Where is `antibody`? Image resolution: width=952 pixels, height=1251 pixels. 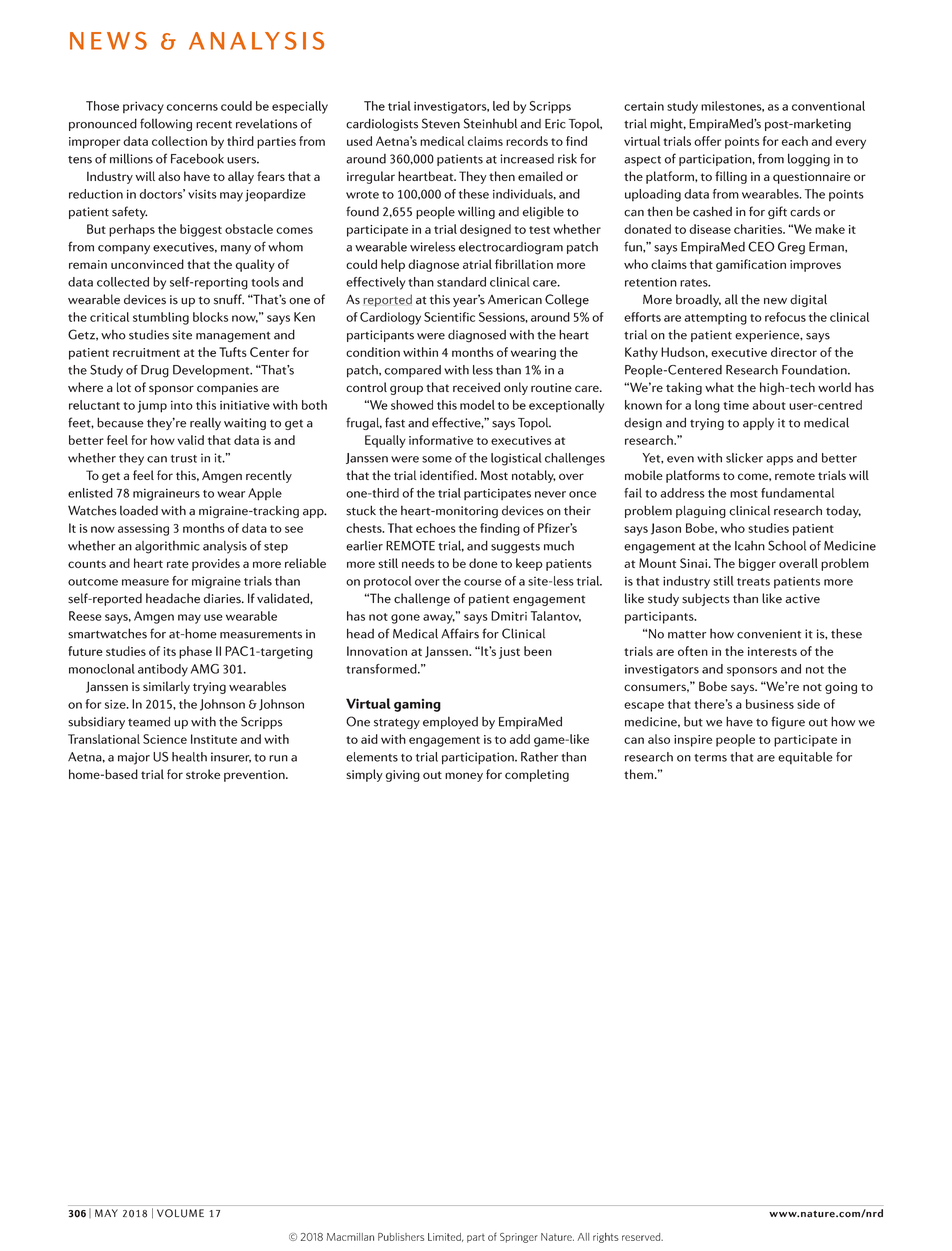 antibody is located at coordinates (163, 670).
